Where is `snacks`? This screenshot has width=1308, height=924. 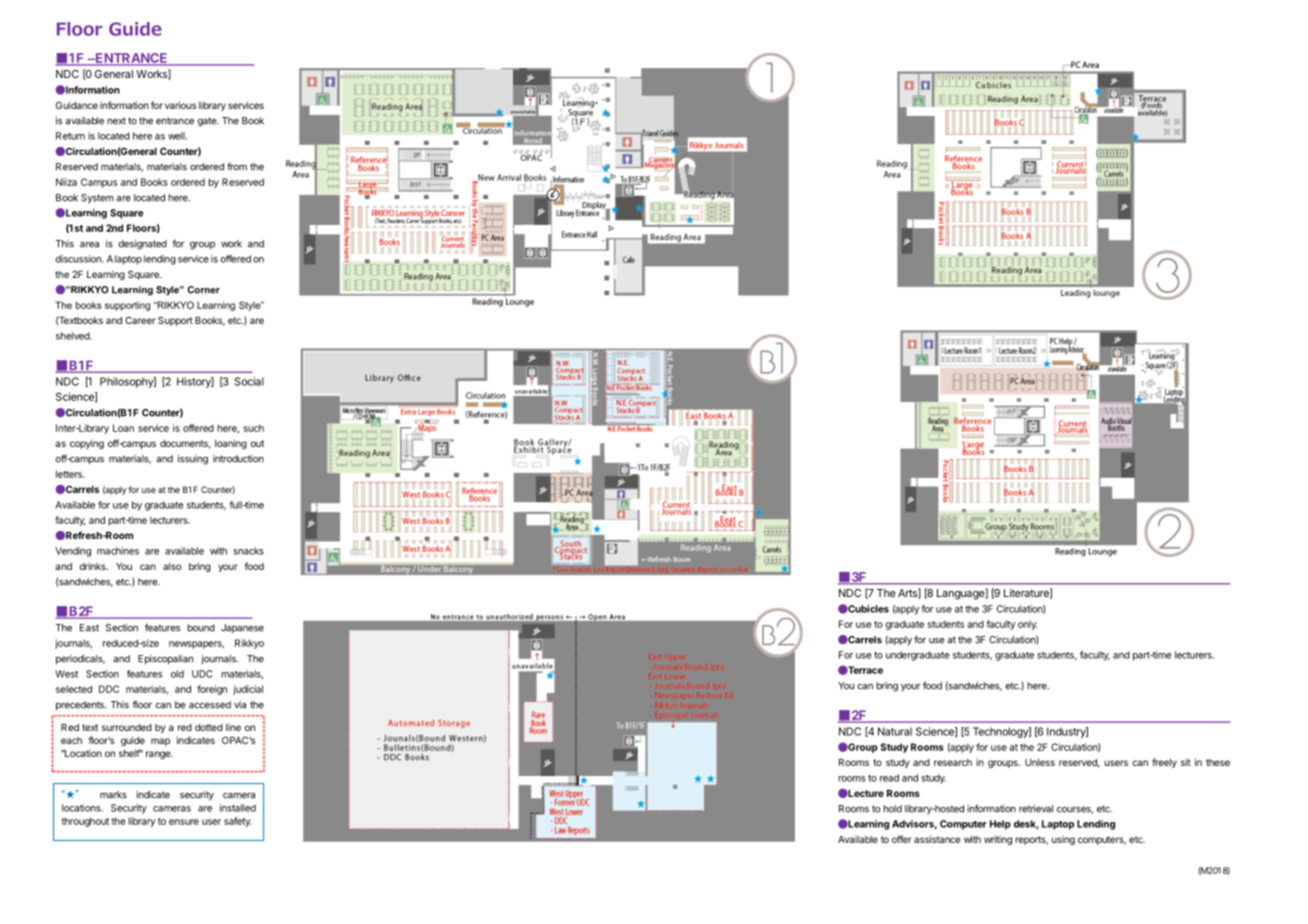 snacks is located at coordinates (248, 551).
